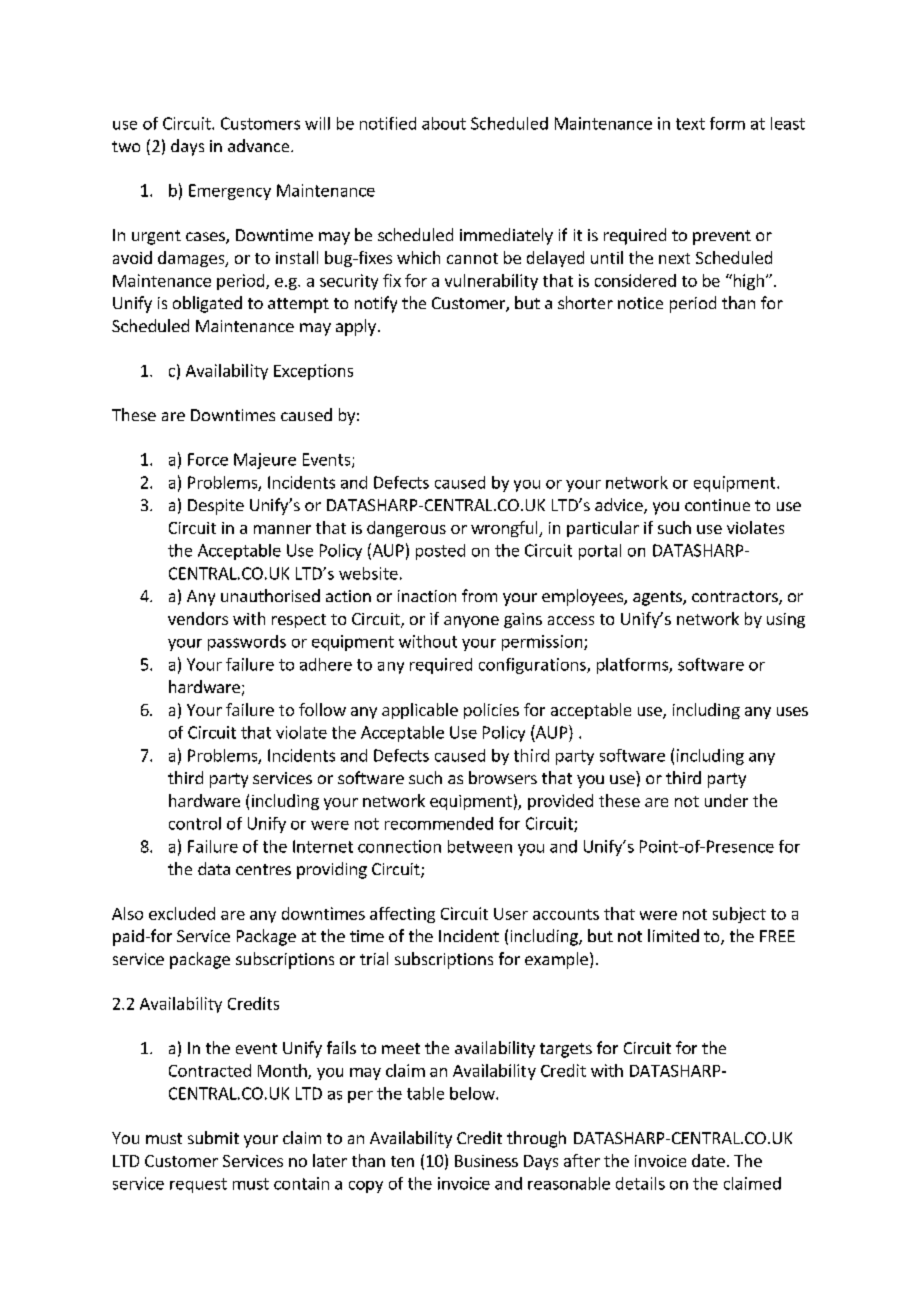 This image has width=924, height=1307. I want to click on continue, so click(717, 505).
